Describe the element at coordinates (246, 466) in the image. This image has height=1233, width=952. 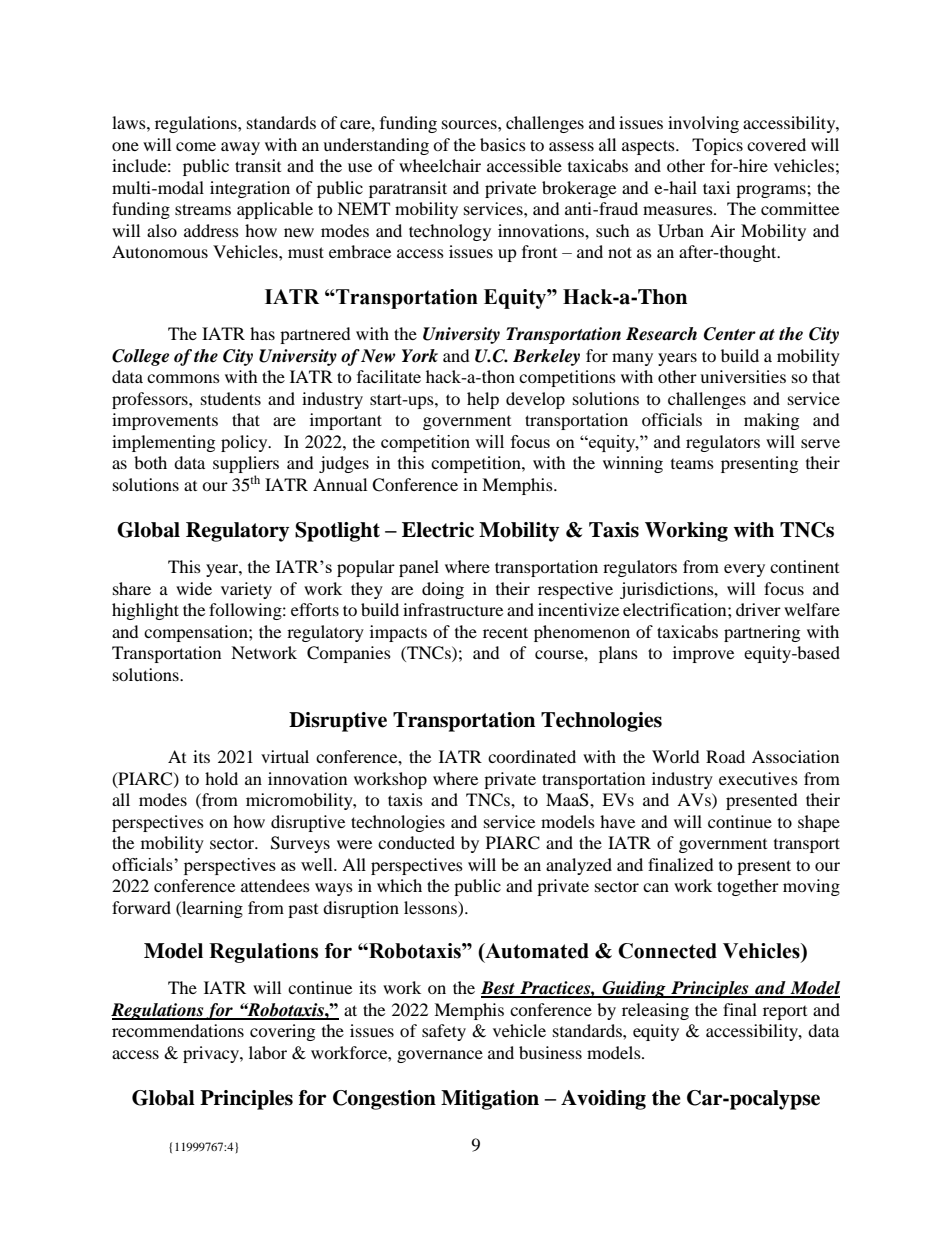
I see `suppliers` at that location.
